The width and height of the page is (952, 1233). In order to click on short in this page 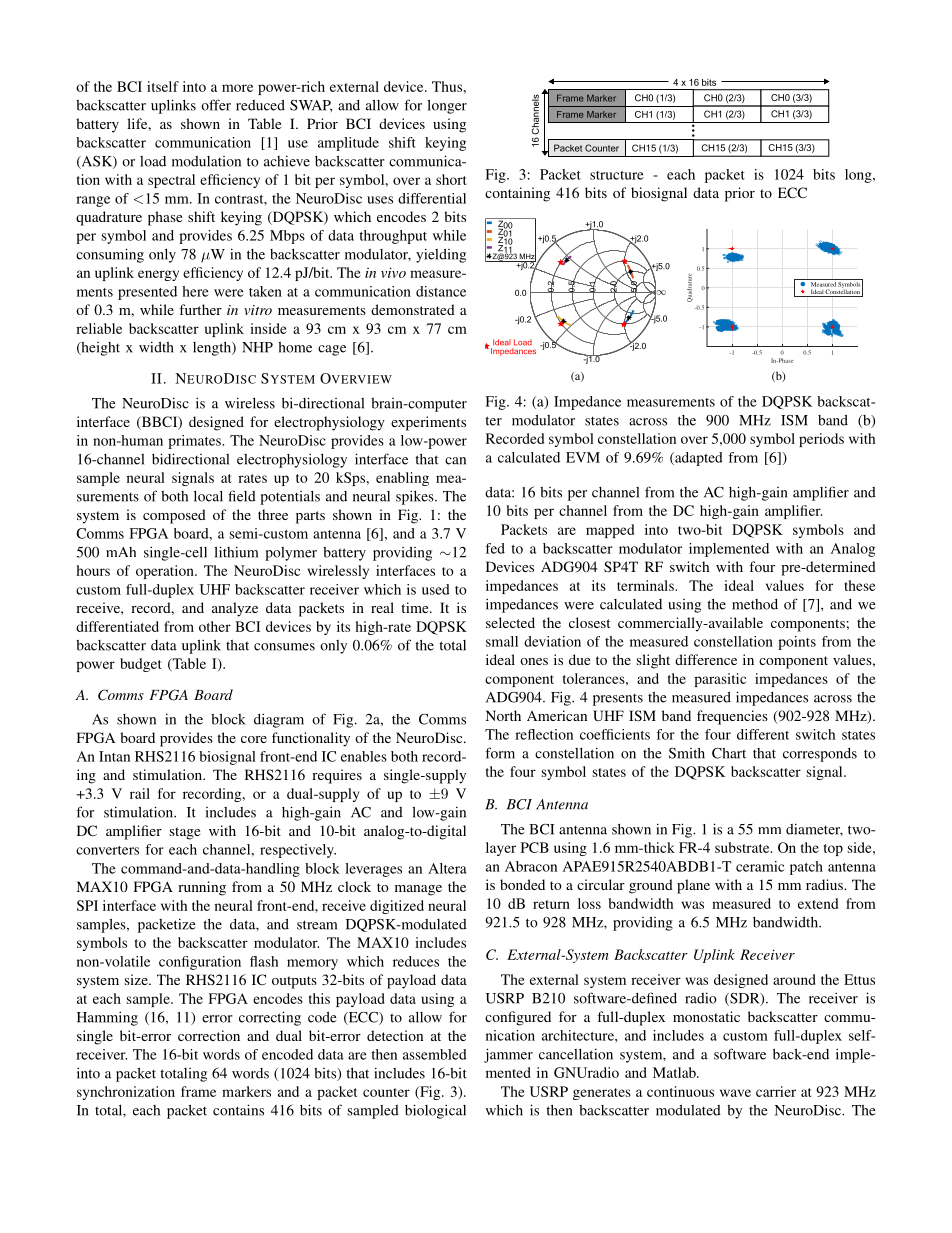, I will do `click(451, 179)`.
